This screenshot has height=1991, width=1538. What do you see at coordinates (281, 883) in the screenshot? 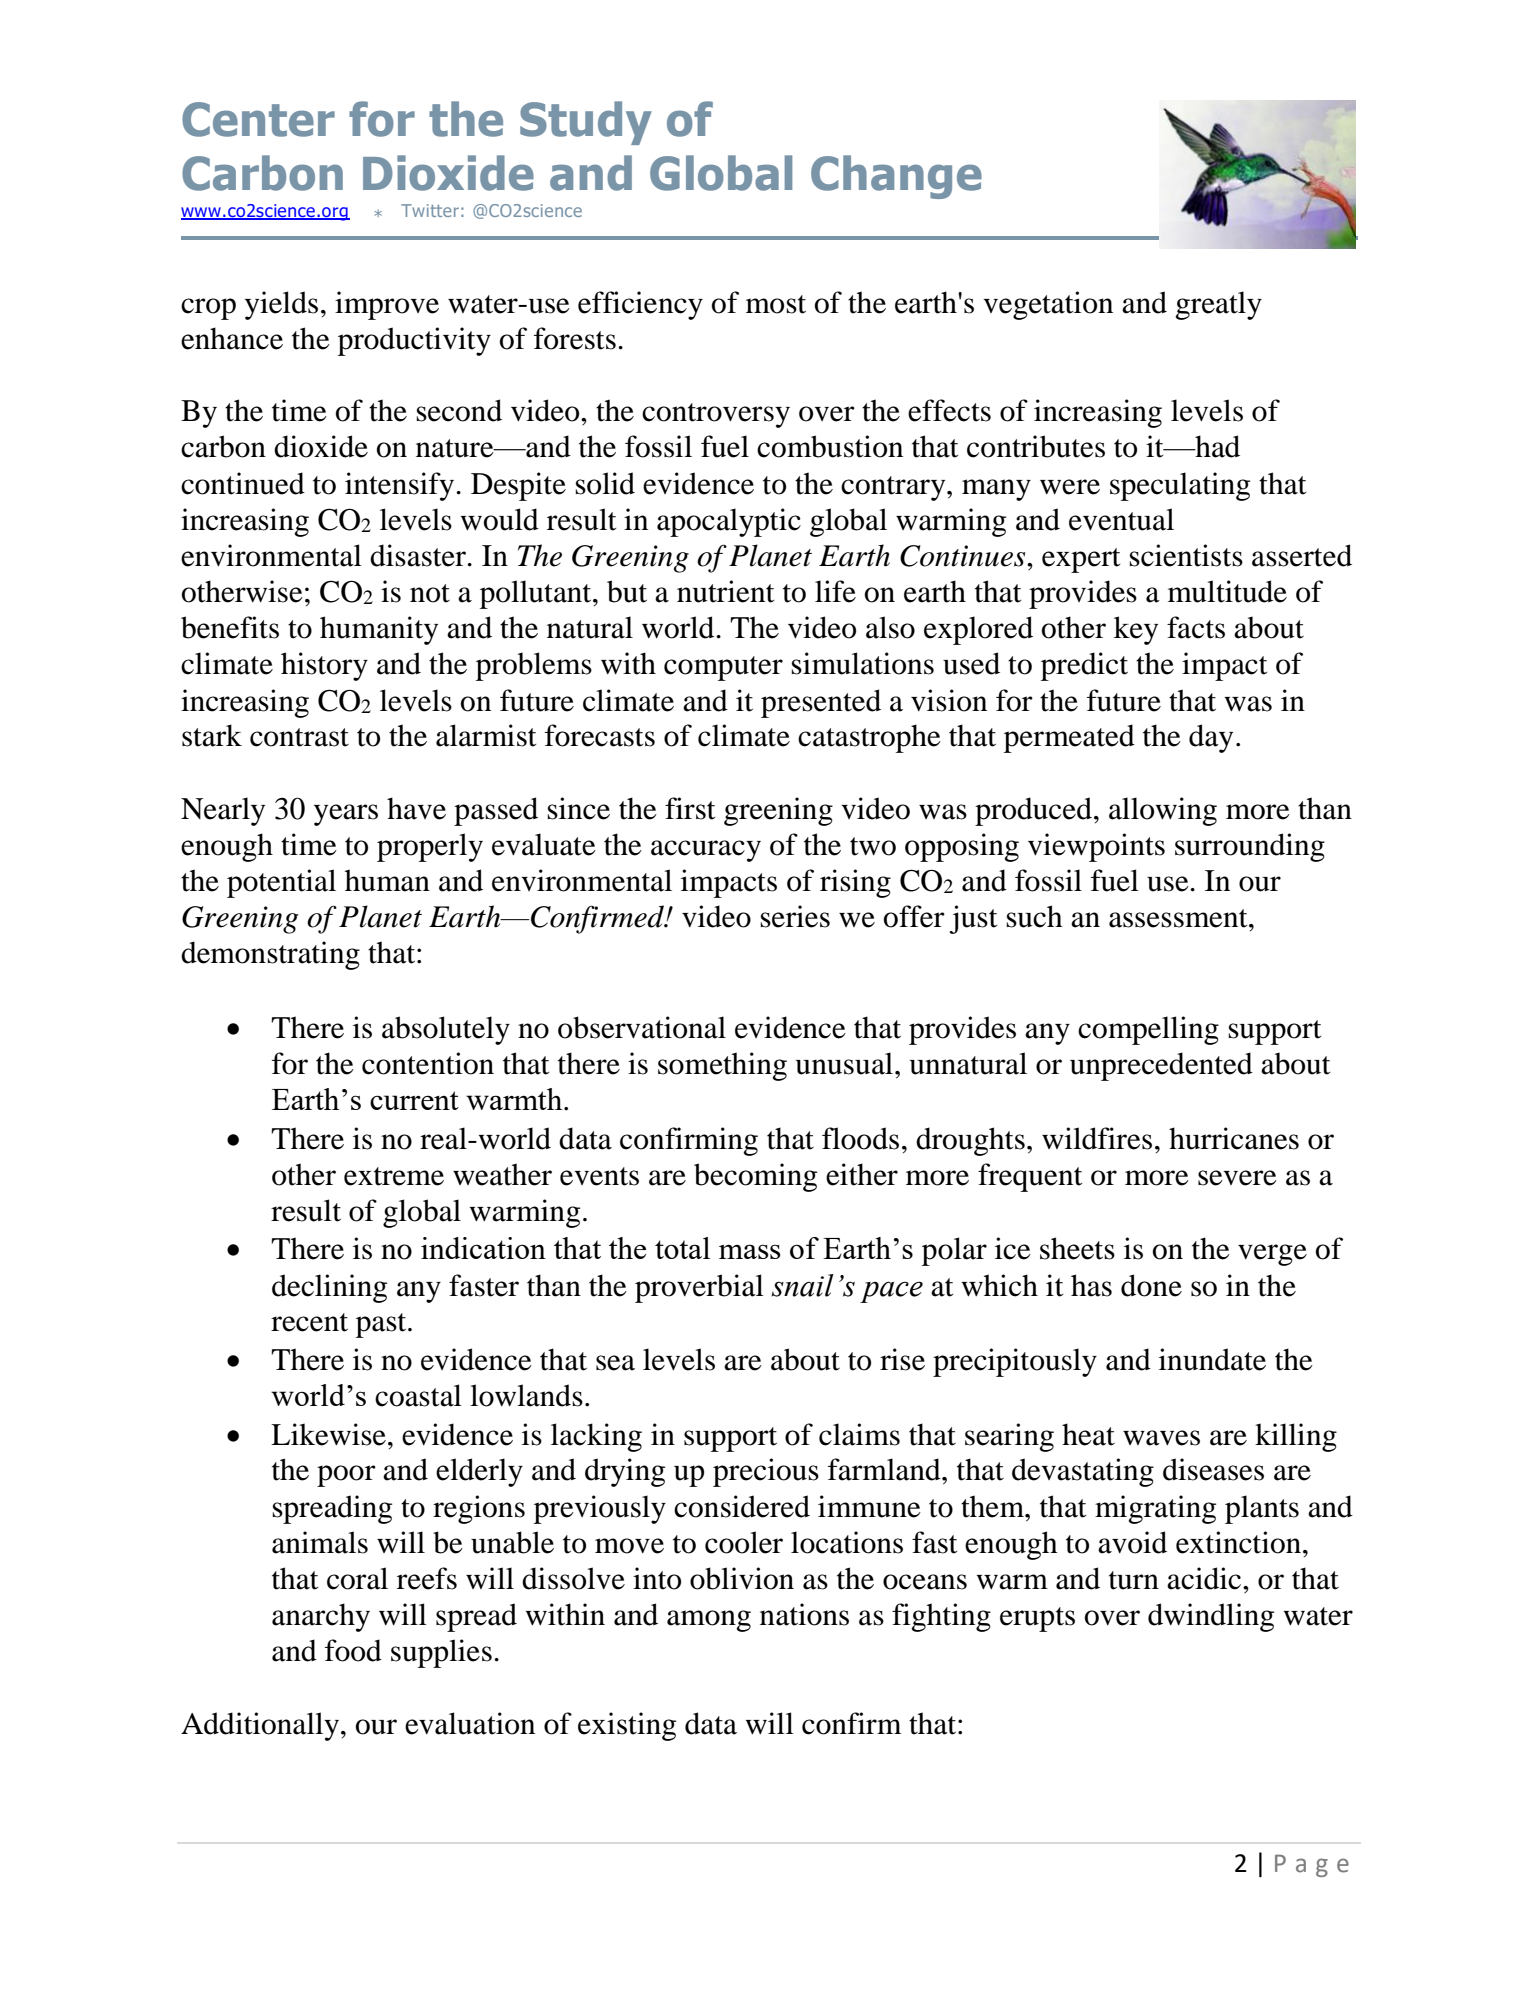
I see `potential` at bounding box center [281, 883].
